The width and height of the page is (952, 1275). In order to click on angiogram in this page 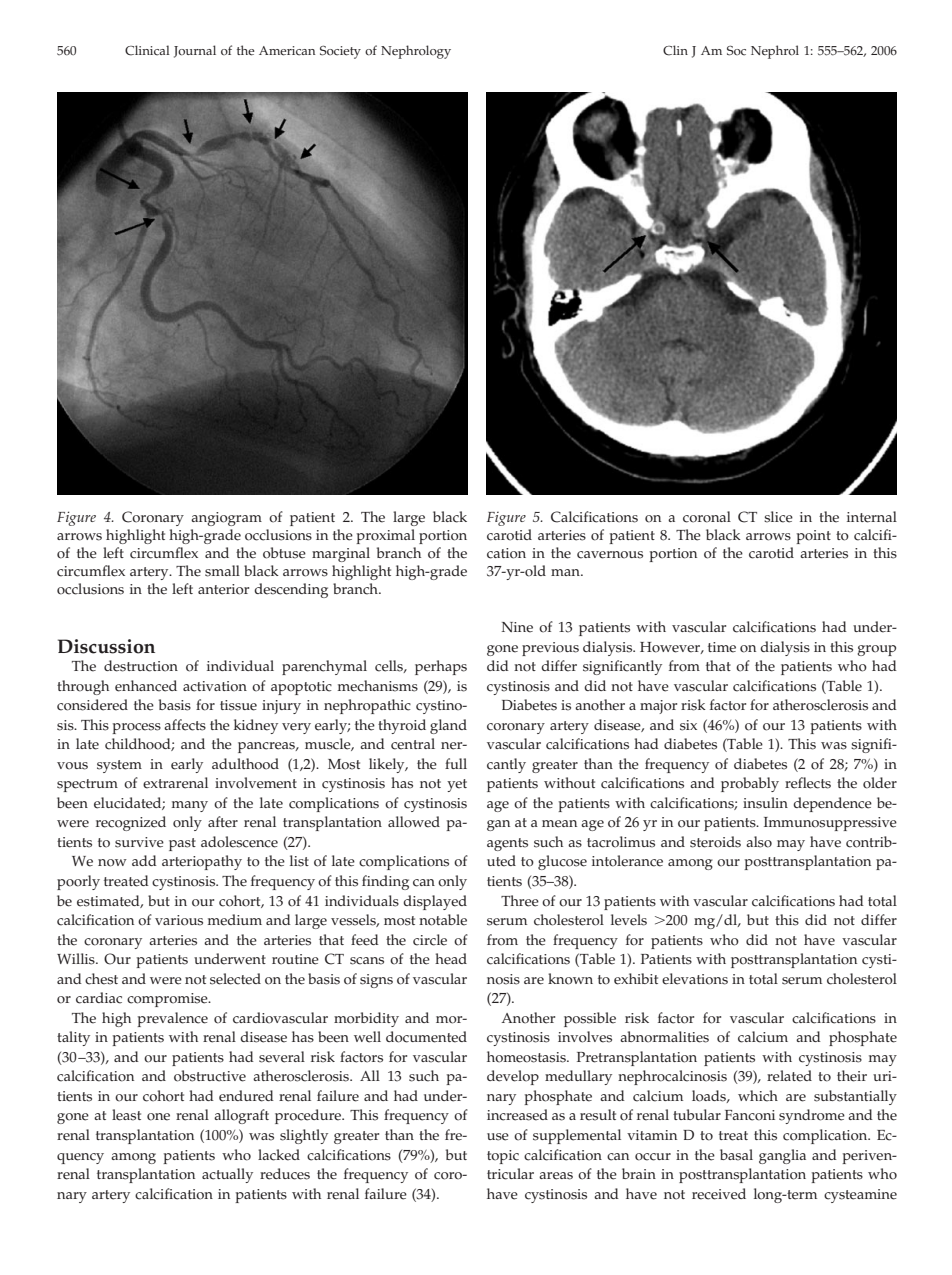, I will do `click(226, 519)`.
